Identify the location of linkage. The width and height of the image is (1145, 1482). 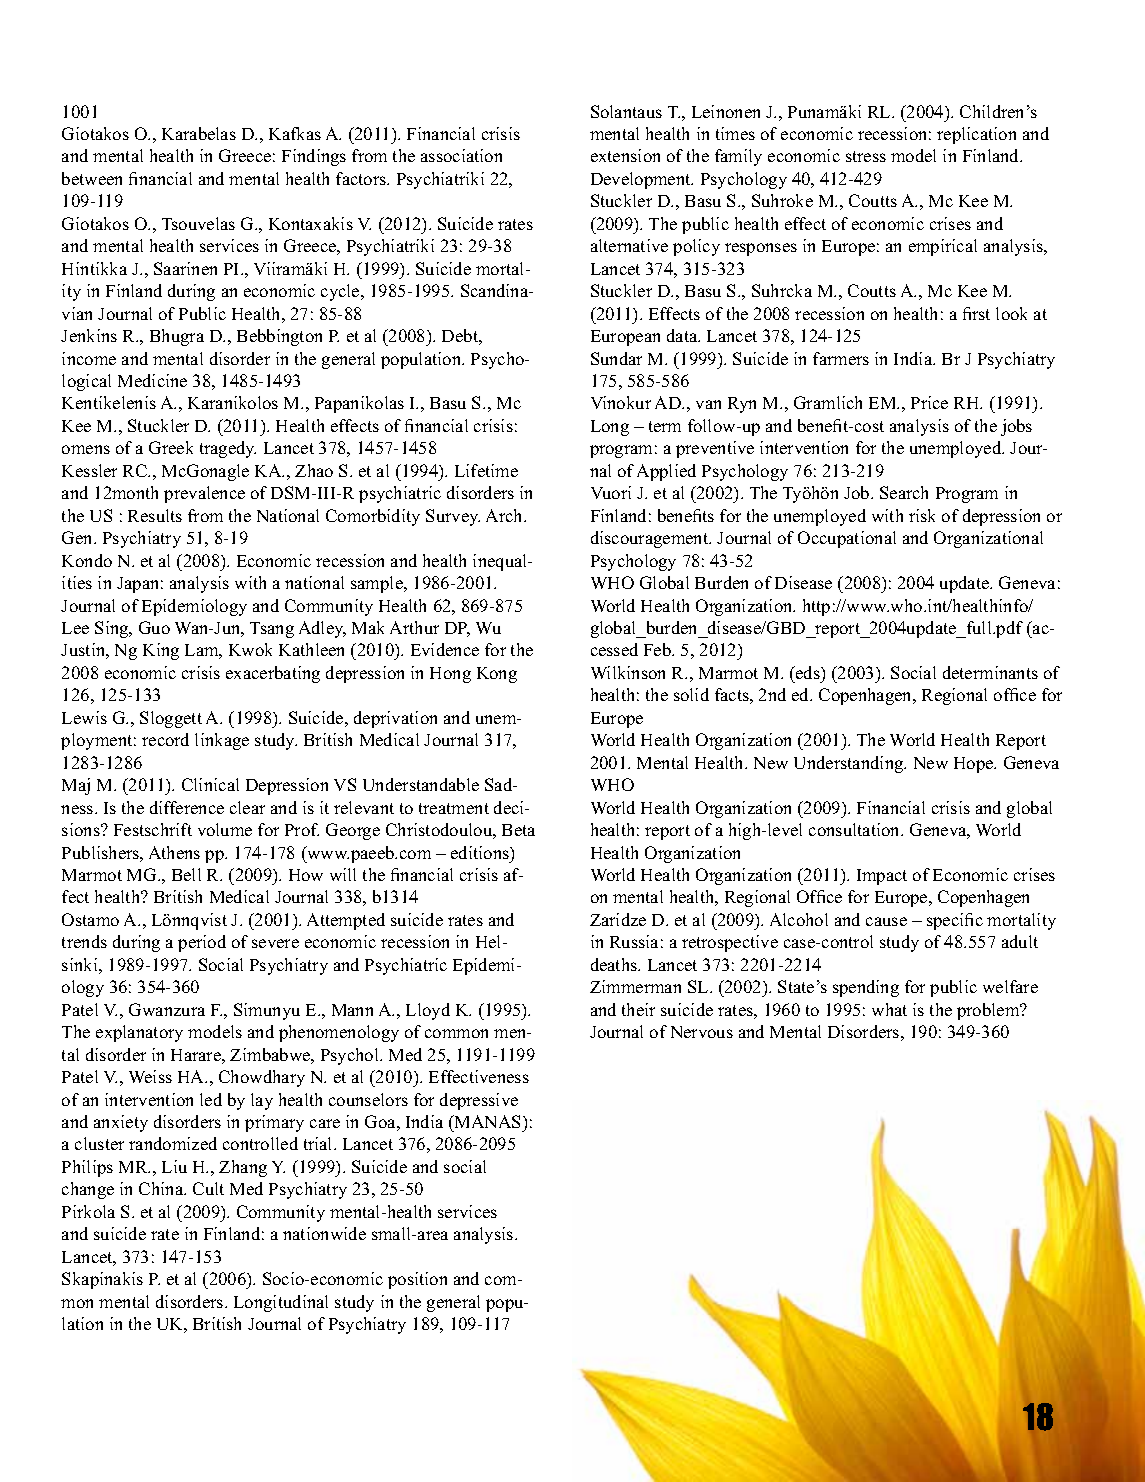
(222, 741).
